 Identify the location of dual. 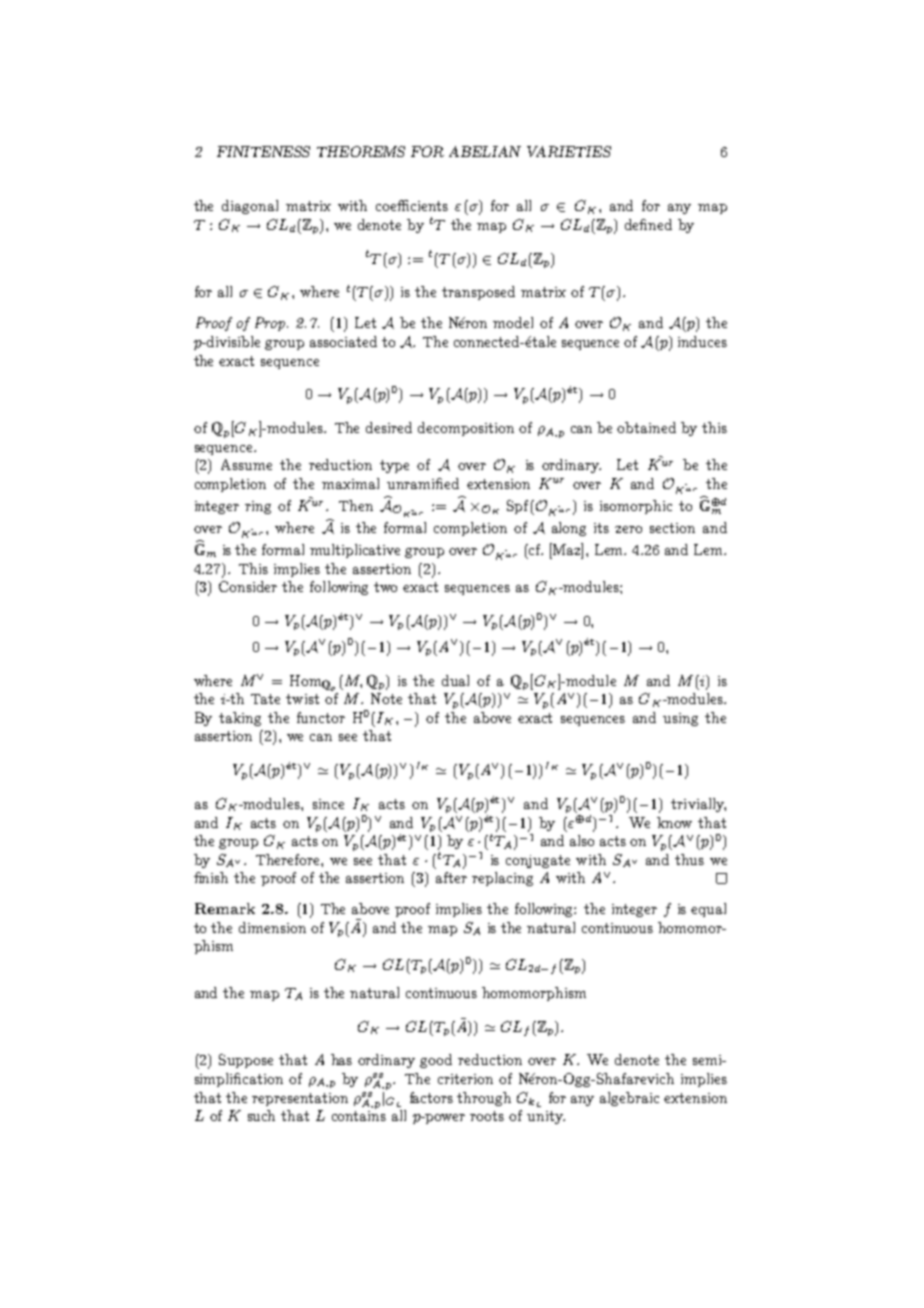
(455, 680).
